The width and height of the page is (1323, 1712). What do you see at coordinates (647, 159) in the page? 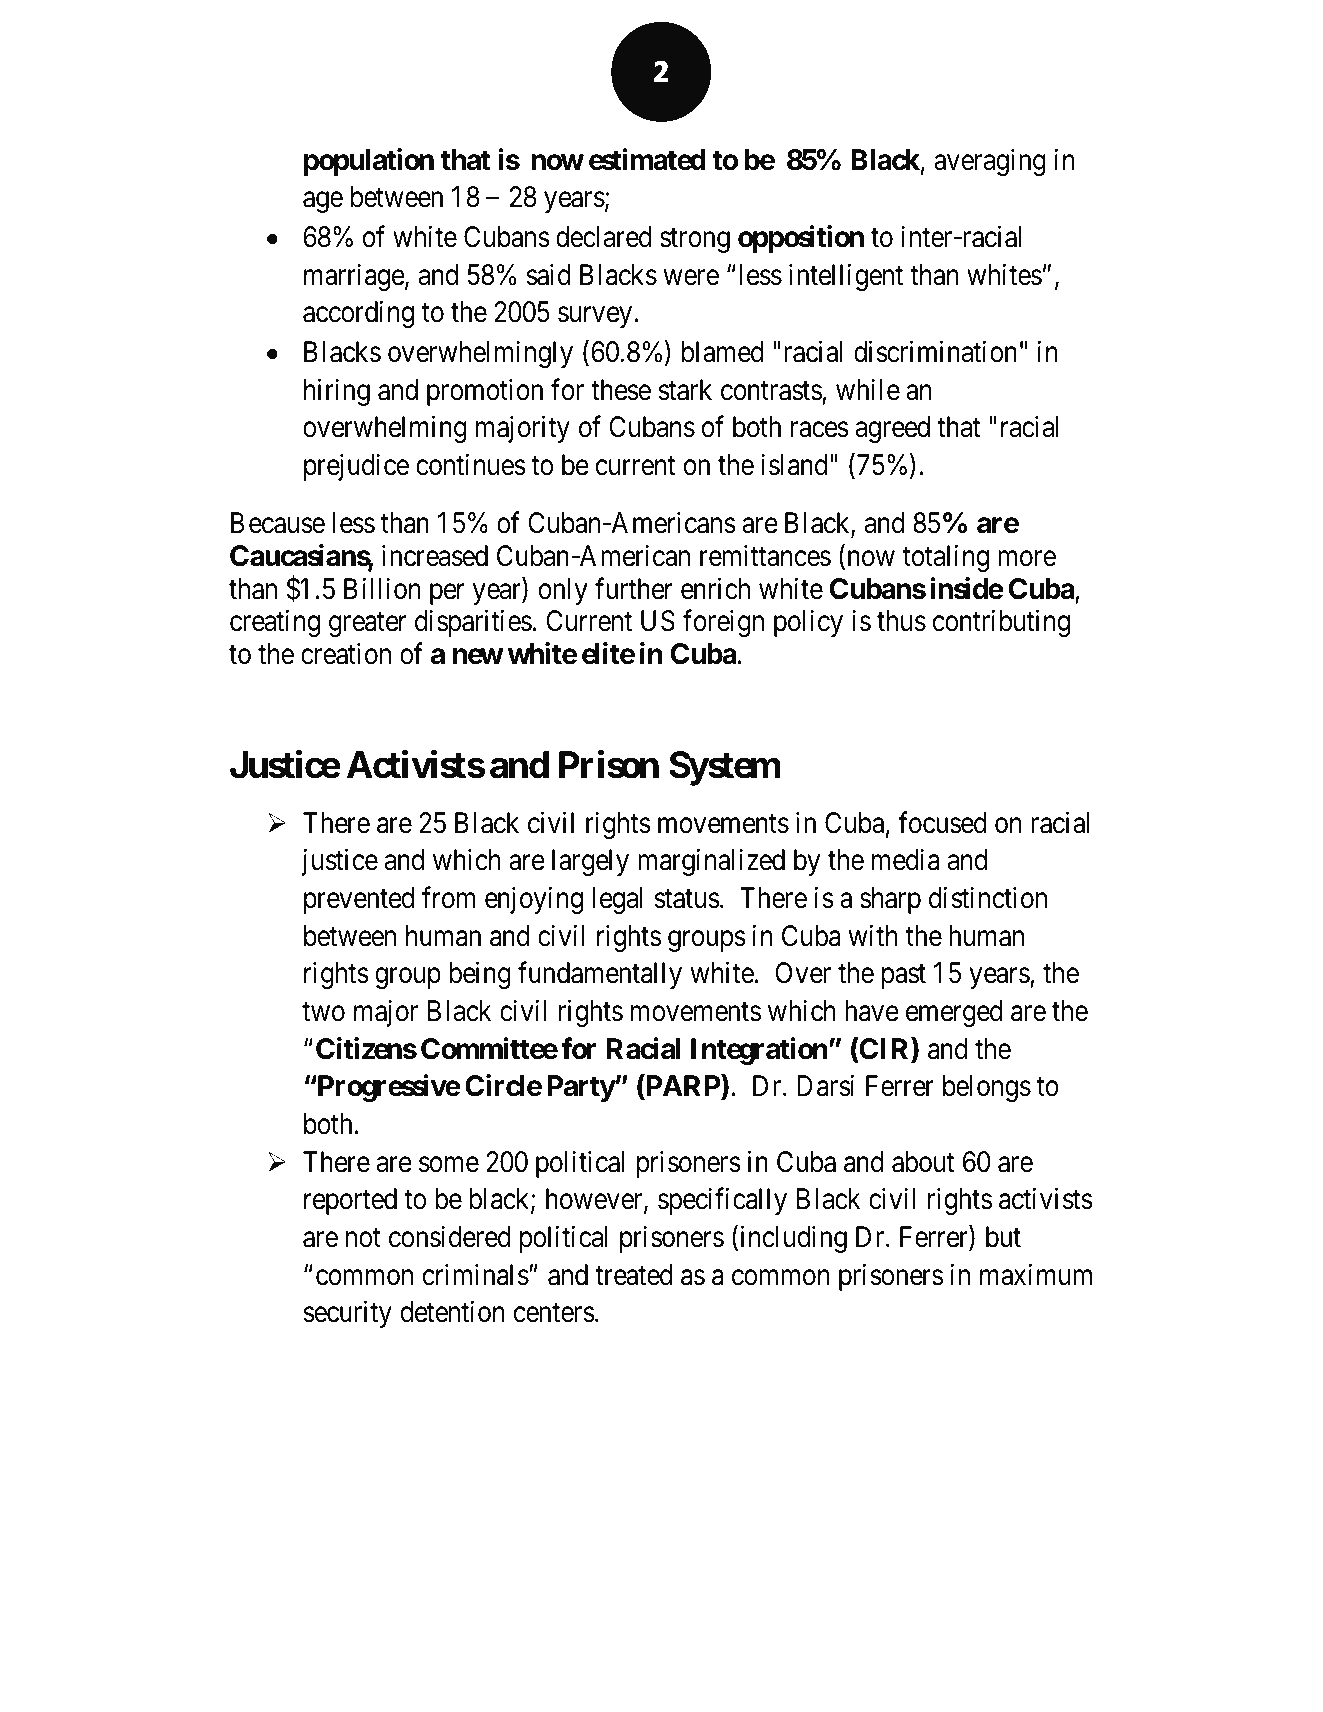
I see `estimated` at bounding box center [647, 159].
